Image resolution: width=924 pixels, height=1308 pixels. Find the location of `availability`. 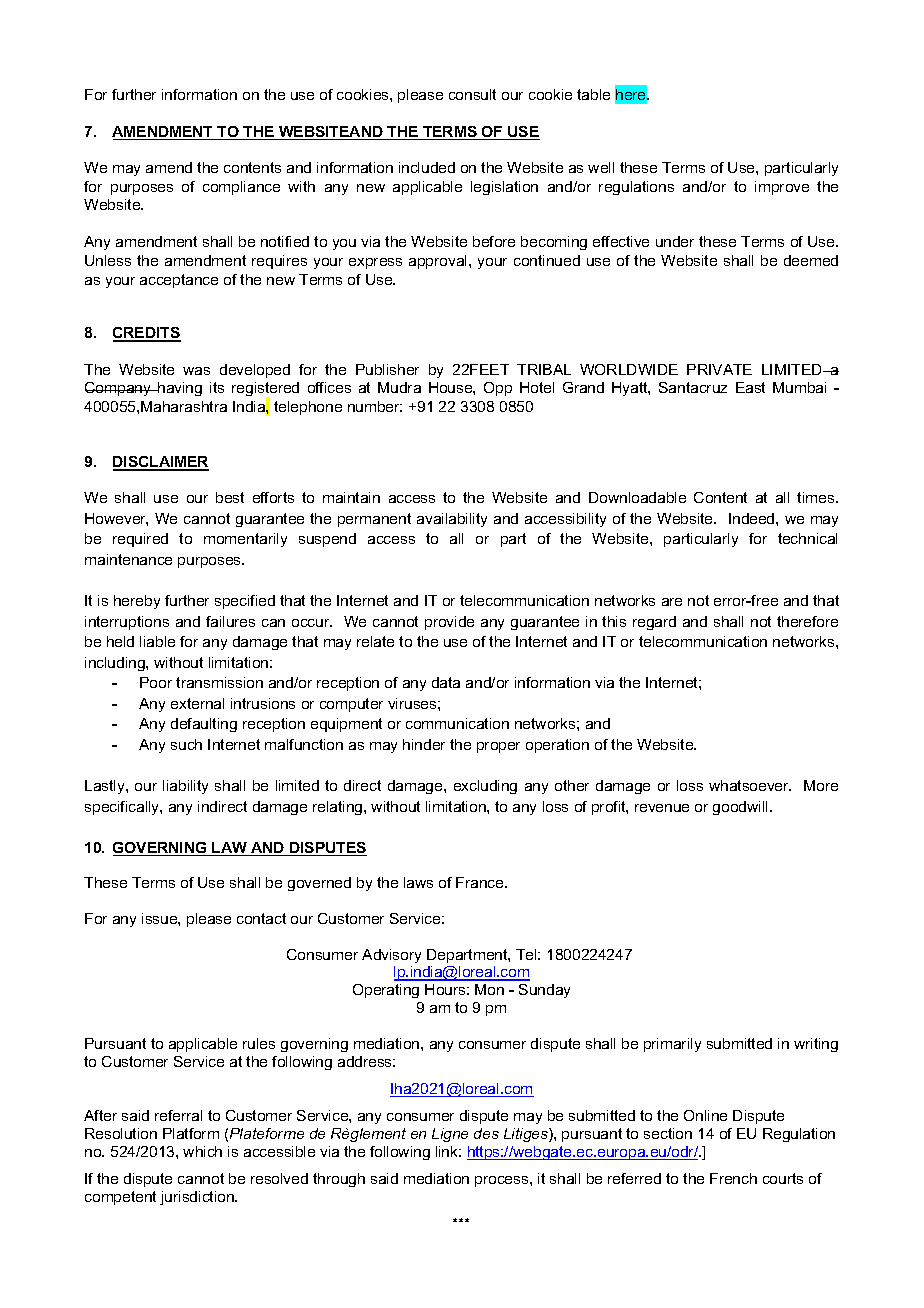

availability is located at coordinates (452, 520).
